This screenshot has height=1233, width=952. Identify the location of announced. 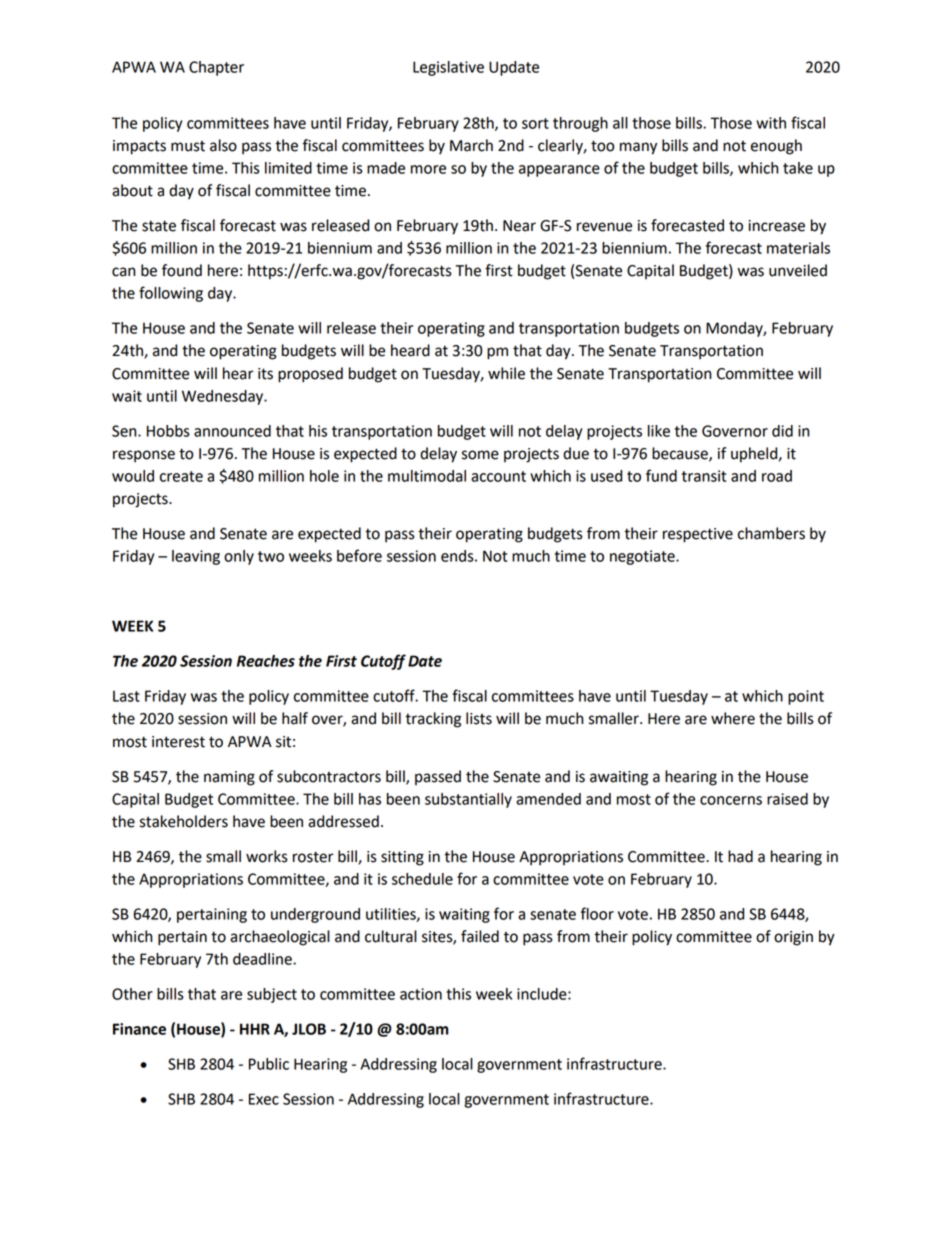
(232, 431).
